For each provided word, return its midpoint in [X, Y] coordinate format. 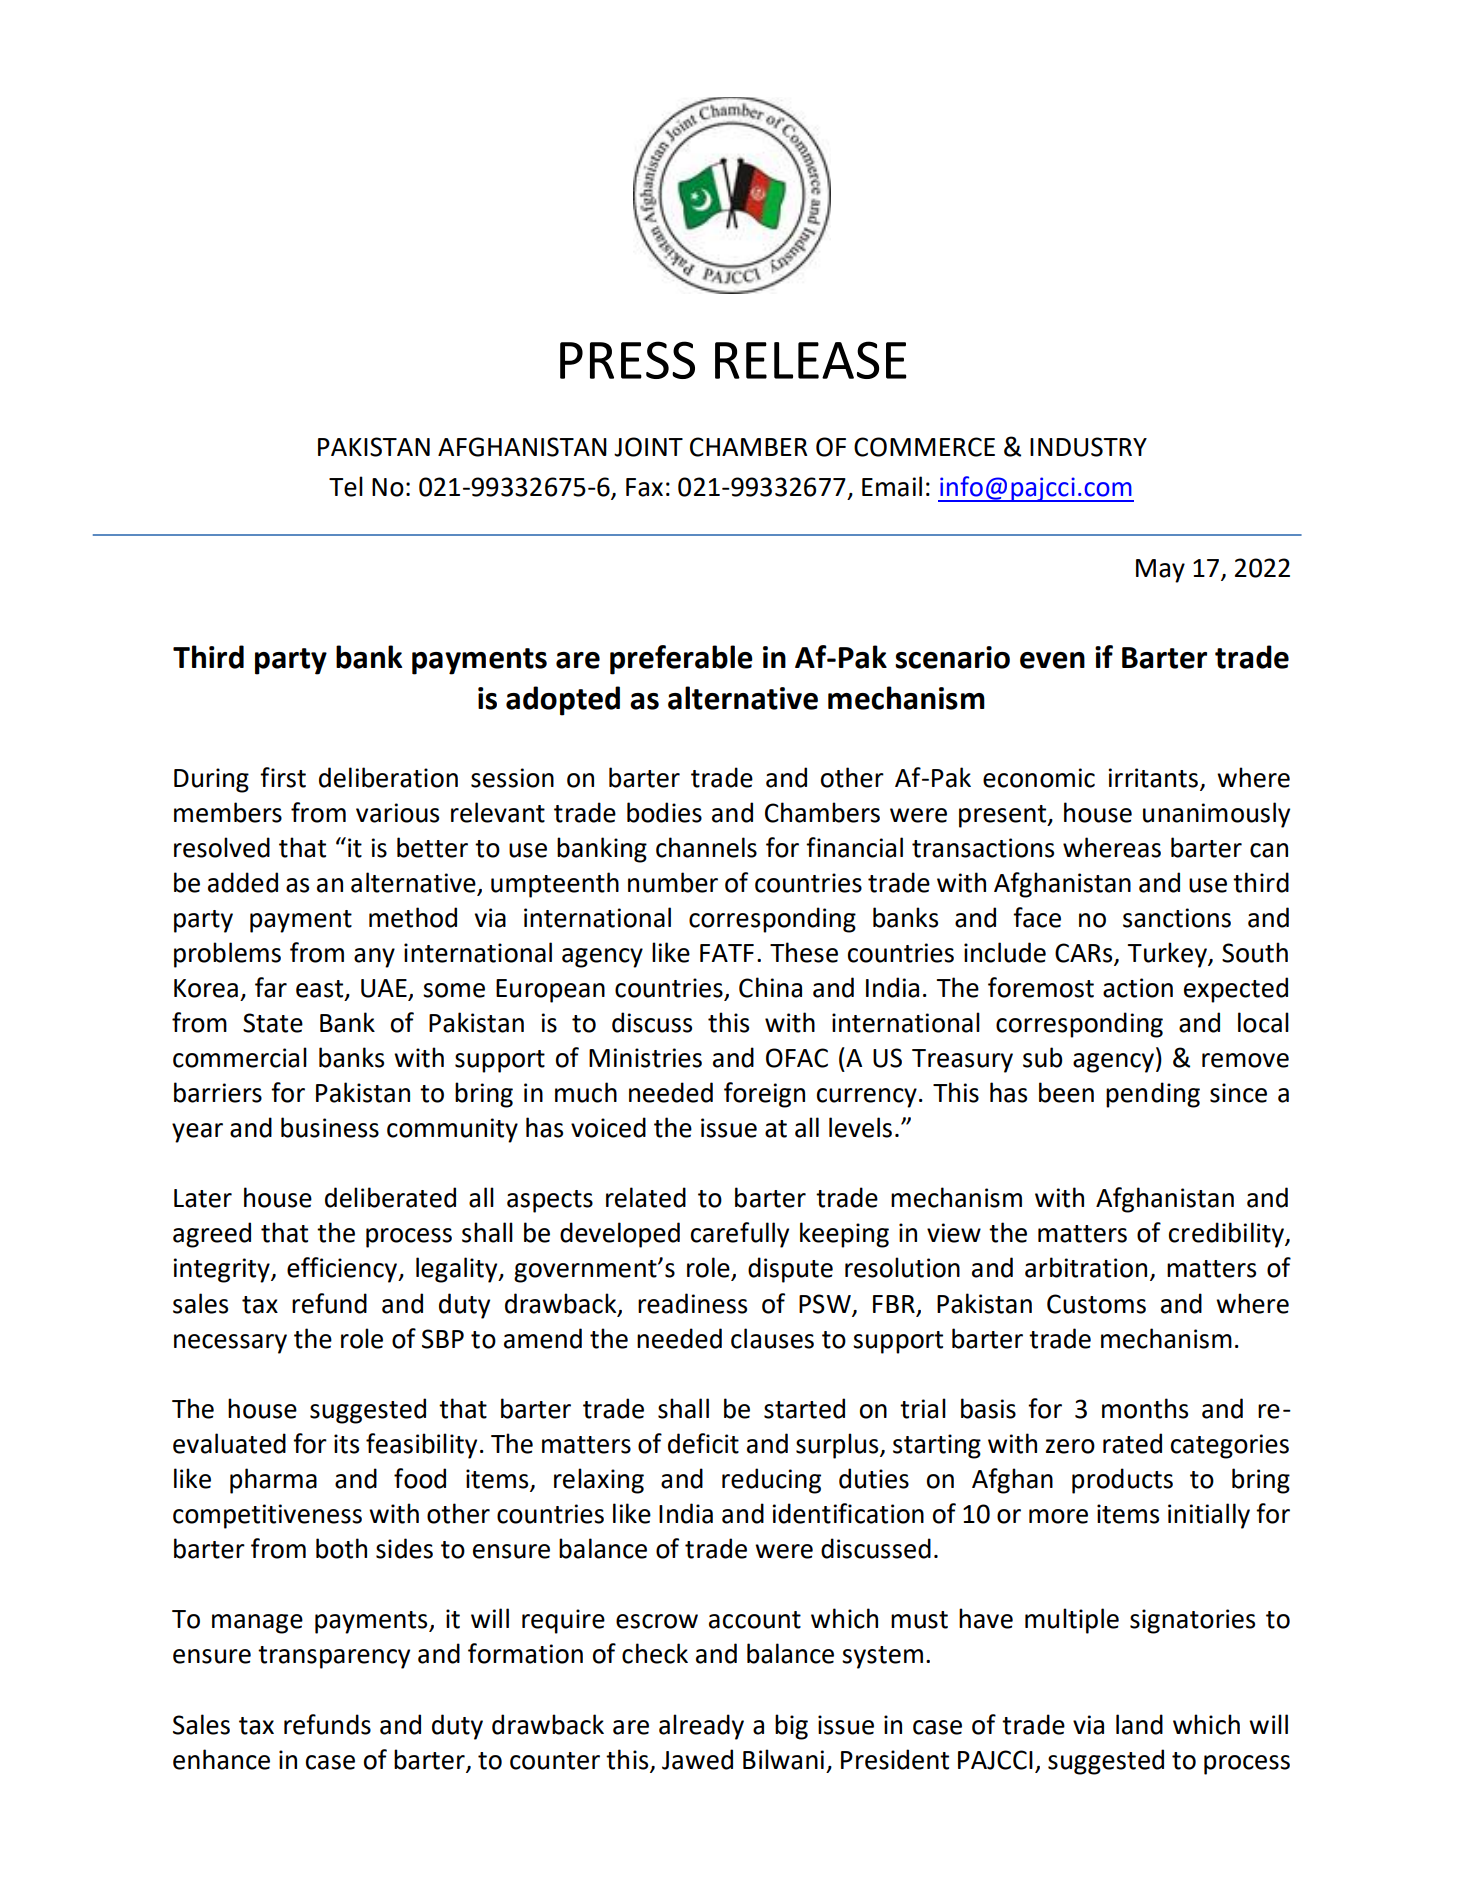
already [701, 1727]
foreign [764, 1095]
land [1139, 1724]
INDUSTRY [1088, 447]
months [1145, 1408]
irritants [1153, 778]
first [283, 777]
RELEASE [811, 360]
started [804, 1408]
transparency [334, 1657]
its [346, 1444]
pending [1153, 1095]
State [273, 1023]
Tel [346, 486]
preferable [681, 660]
